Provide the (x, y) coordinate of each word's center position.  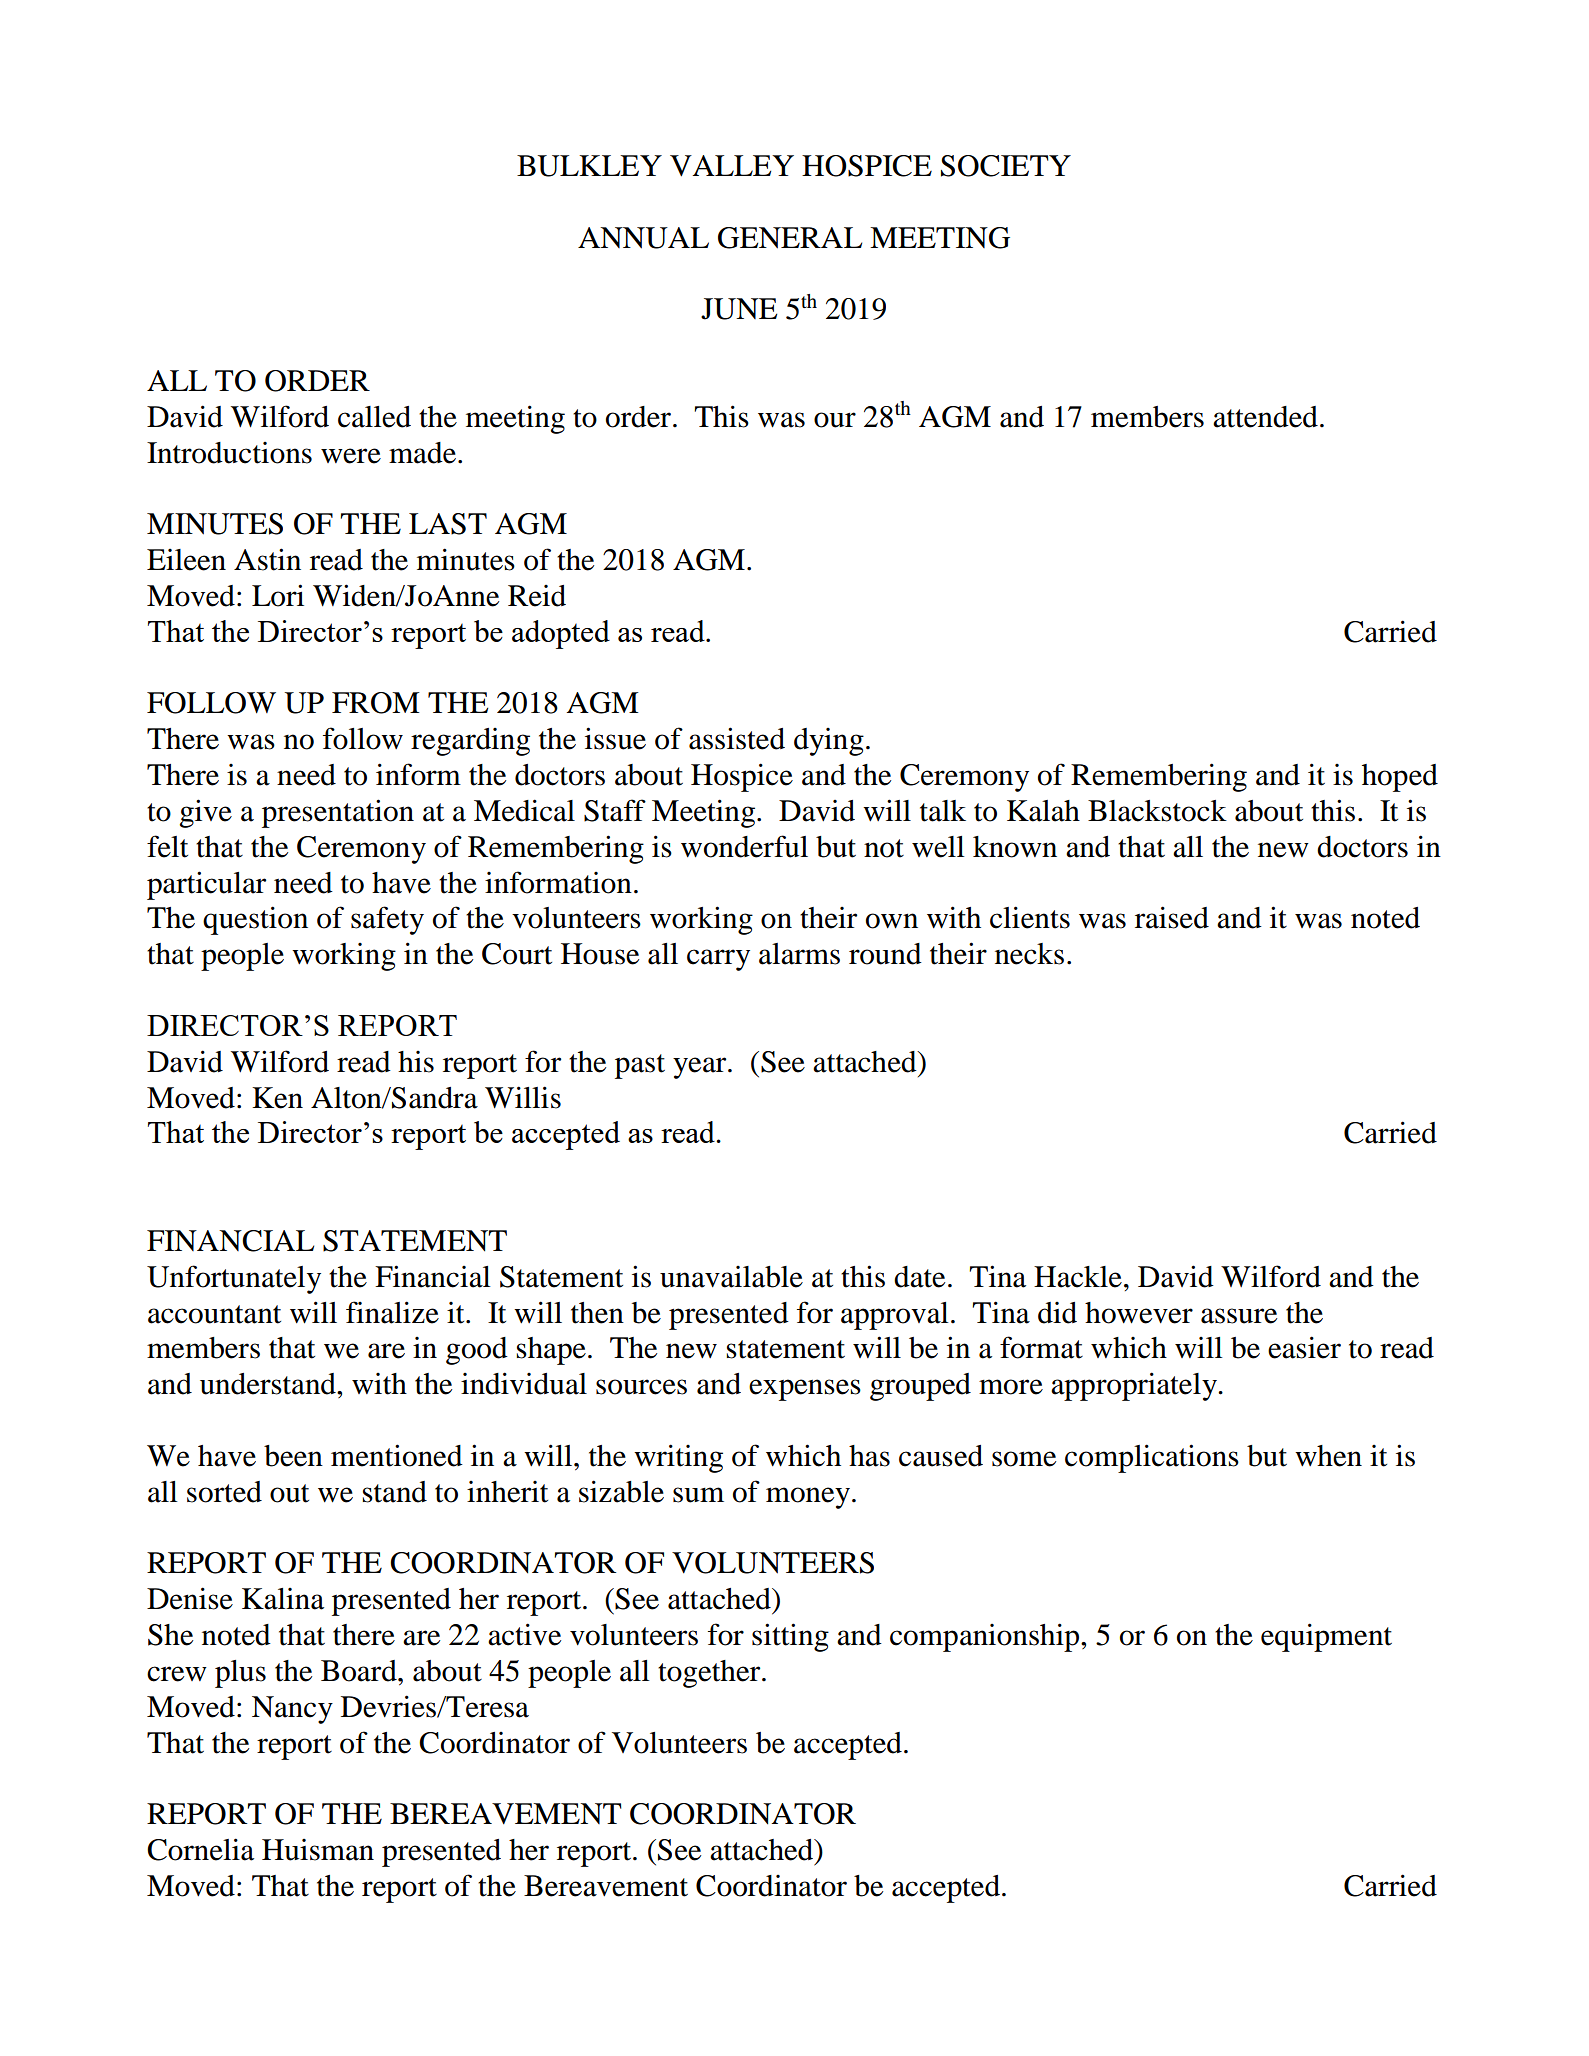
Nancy (292, 1710)
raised (1172, 917)
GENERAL (790, 238)
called (374, 417)
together (710, 1674)
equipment (1326, 1637)
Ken (277, 1098)
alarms (799, 954)
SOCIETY (1006, 166)
